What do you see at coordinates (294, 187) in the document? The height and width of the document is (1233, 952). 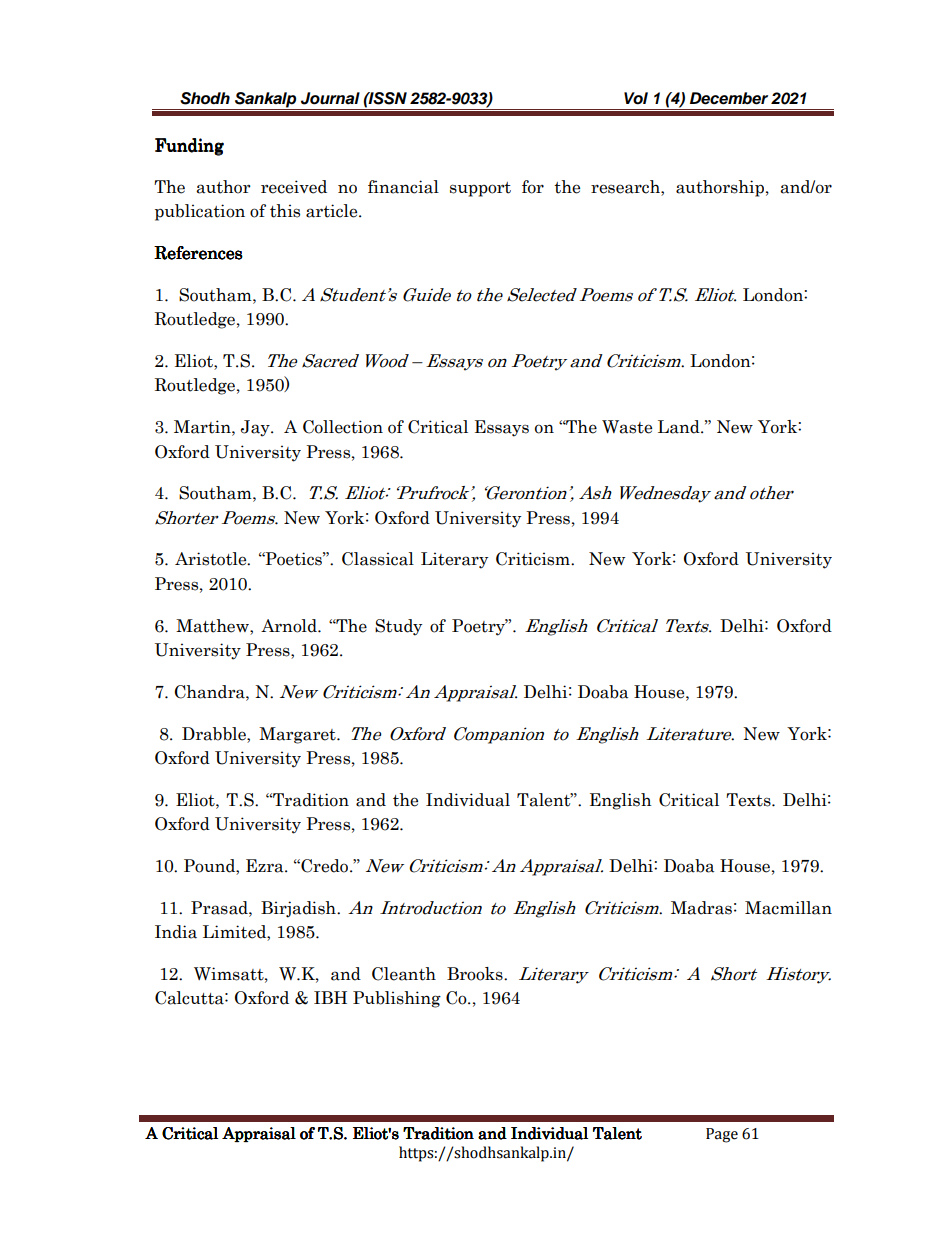 I see `received` at bounding box center [294, 187].
